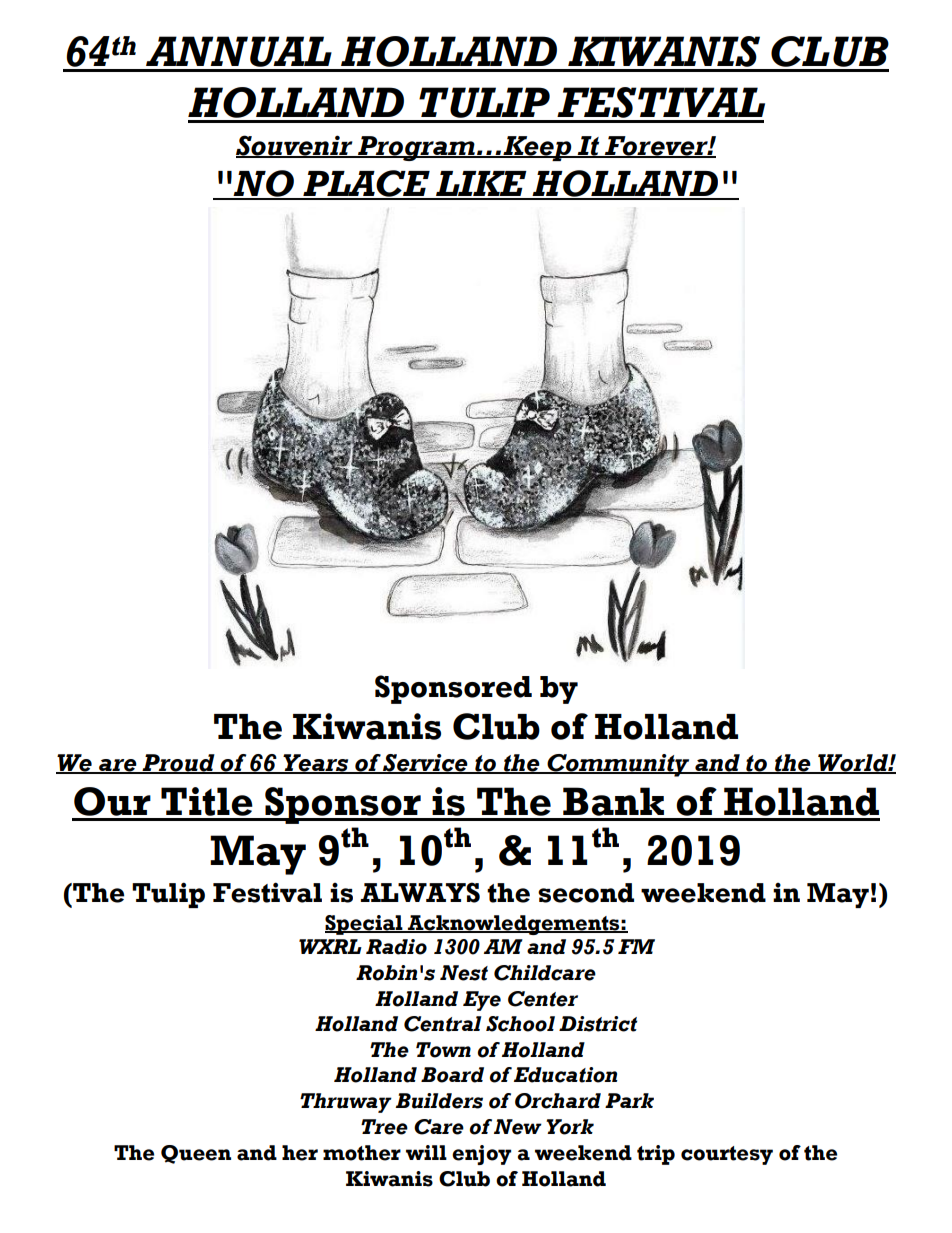 This document has width=952, height=1233. Describe the element at coordinates (316, 764) in the document. I see `Years` at that location.
